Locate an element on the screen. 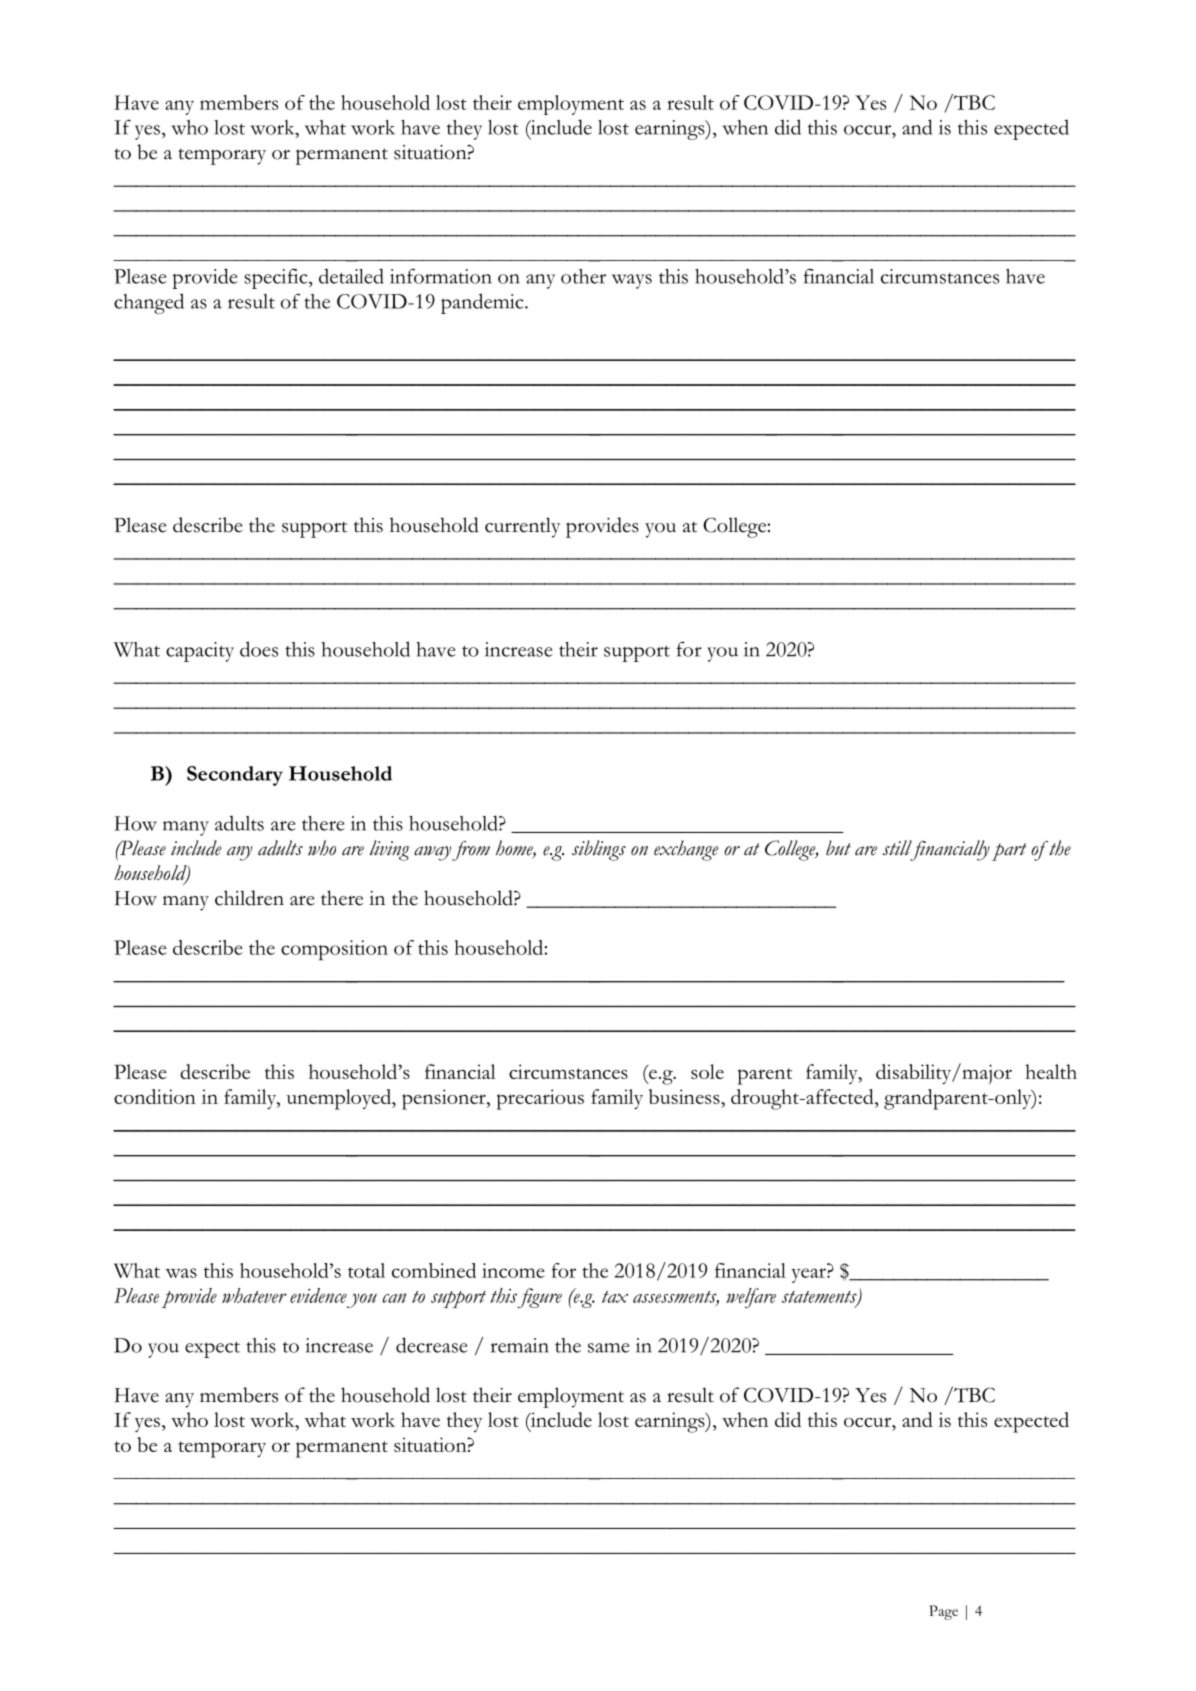  does is located at coordinates (259, 649).
